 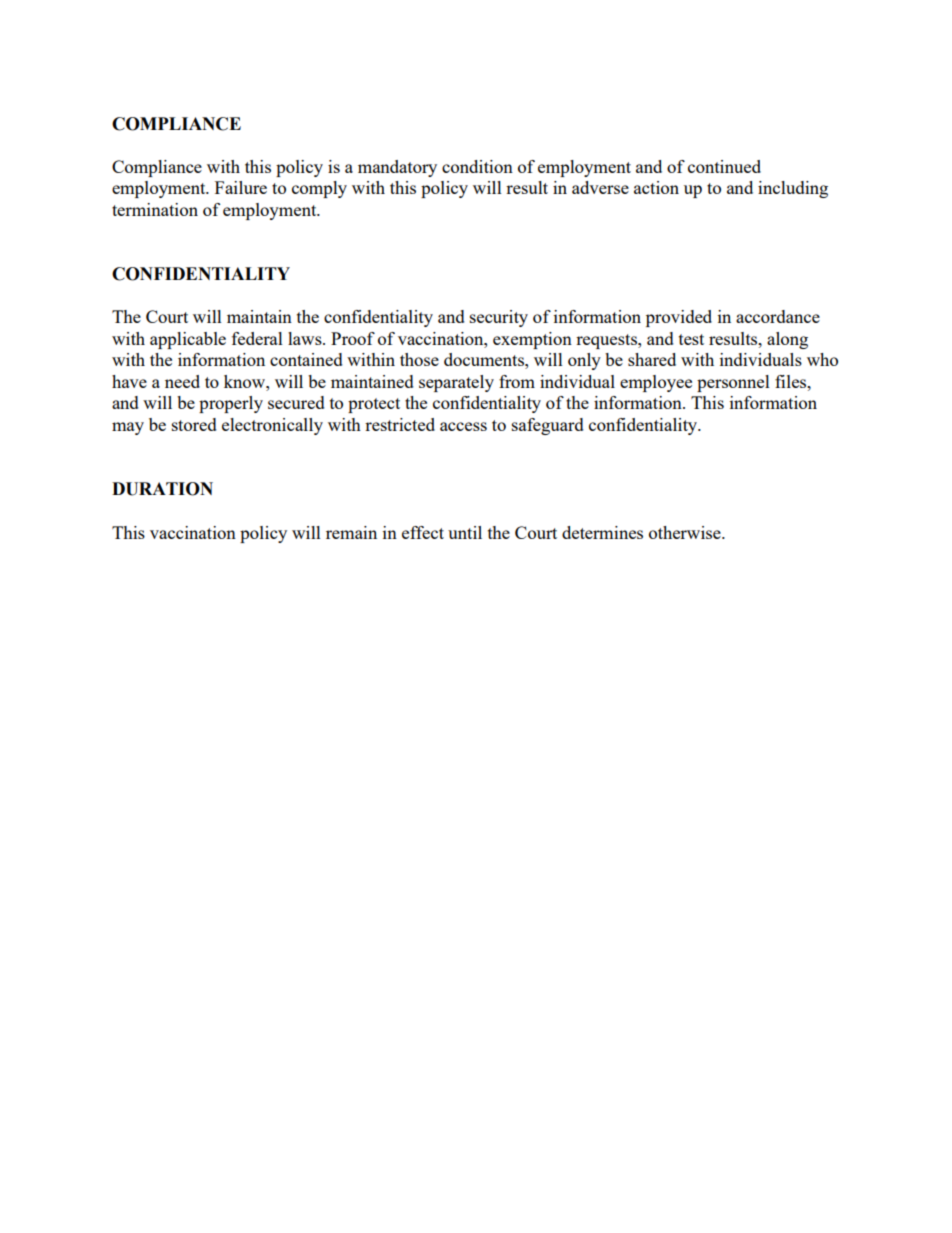 I want to click on continued, so click(x=724, y=166).
